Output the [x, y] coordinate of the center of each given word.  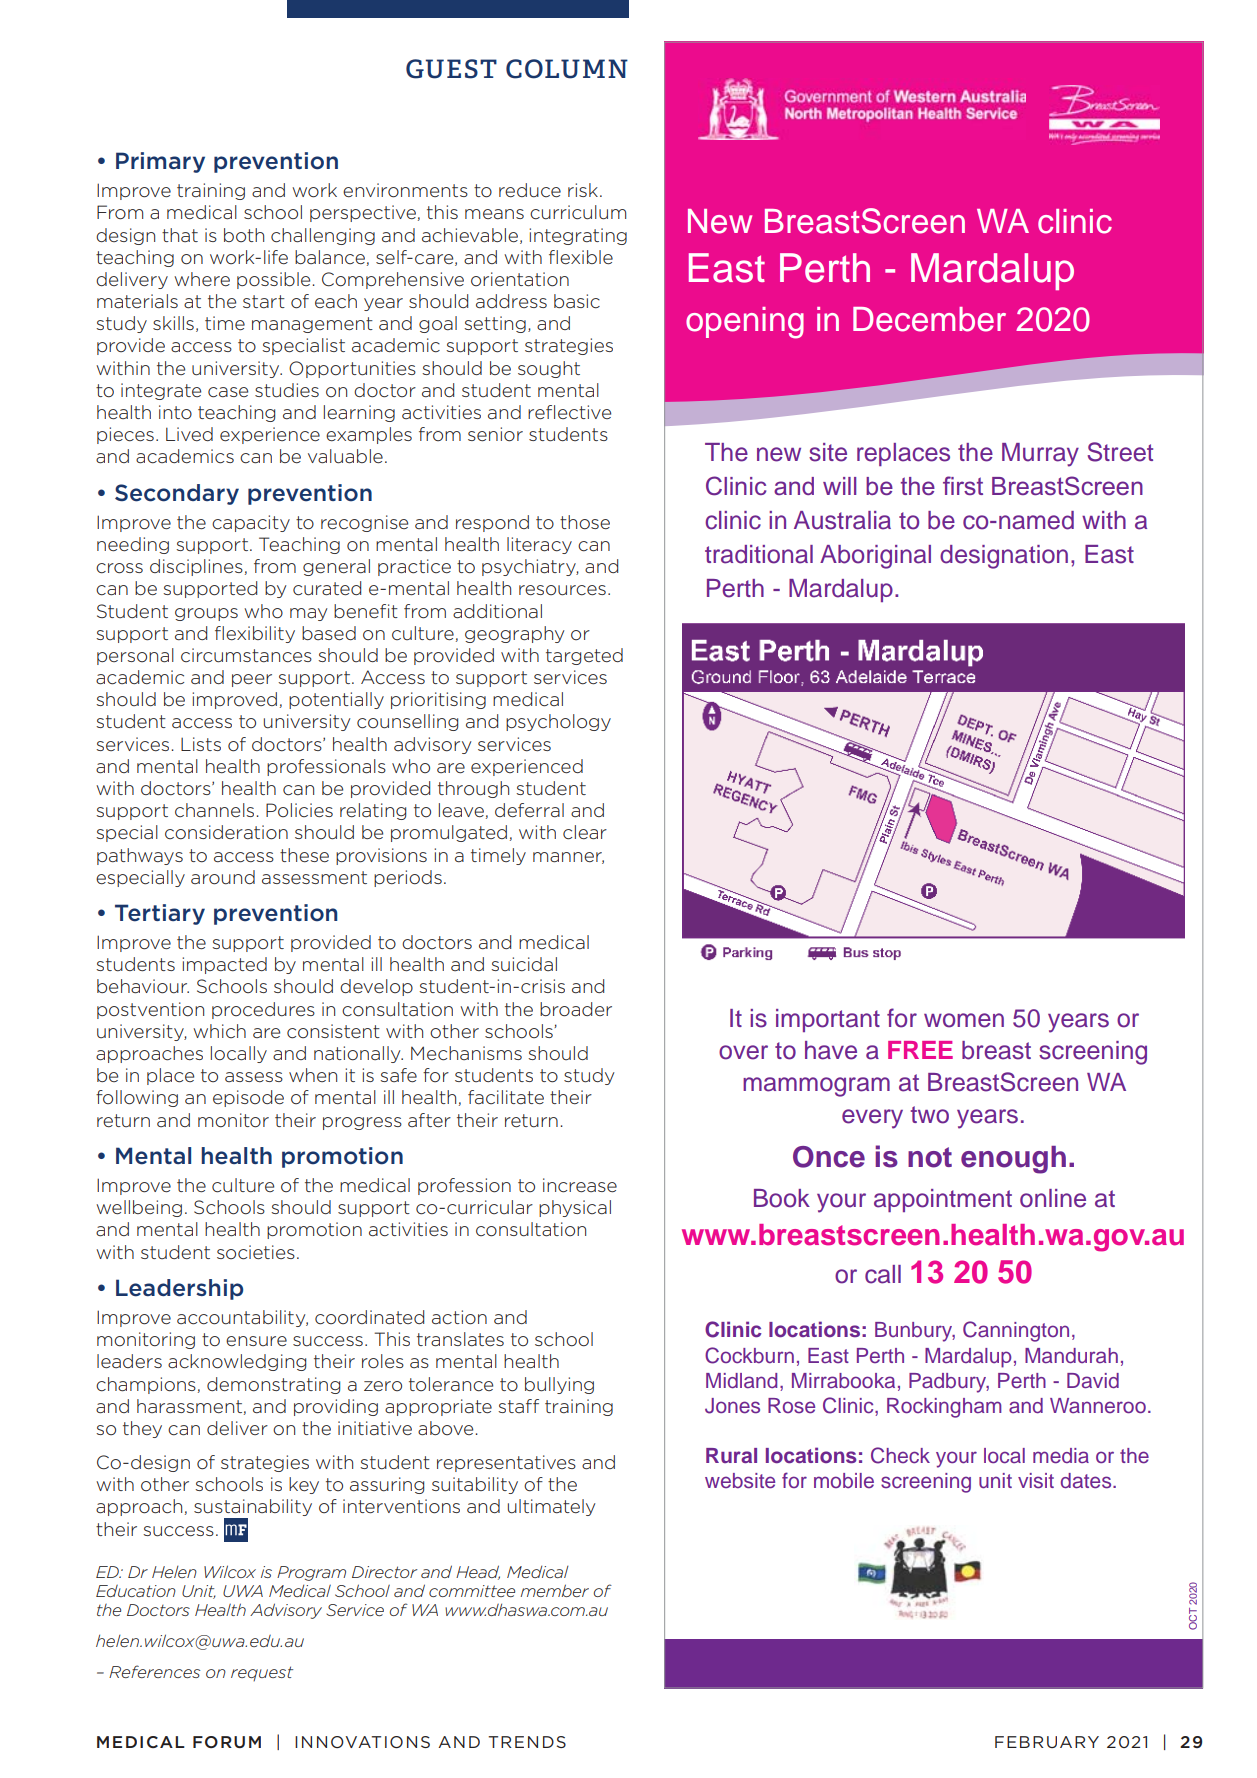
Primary [160, 162]
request [262, 1673]
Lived [189, 434]
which [219, 1031]
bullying [559, 1385]
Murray [1040, 455]
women [964, 1020]
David [1093, 1381]
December [929, 319]
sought [549, 369]
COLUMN [567, 69]
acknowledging [237, 1362]
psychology [558, 722]
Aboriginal [875, 557]
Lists [201, 744]
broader [576, 1009]
